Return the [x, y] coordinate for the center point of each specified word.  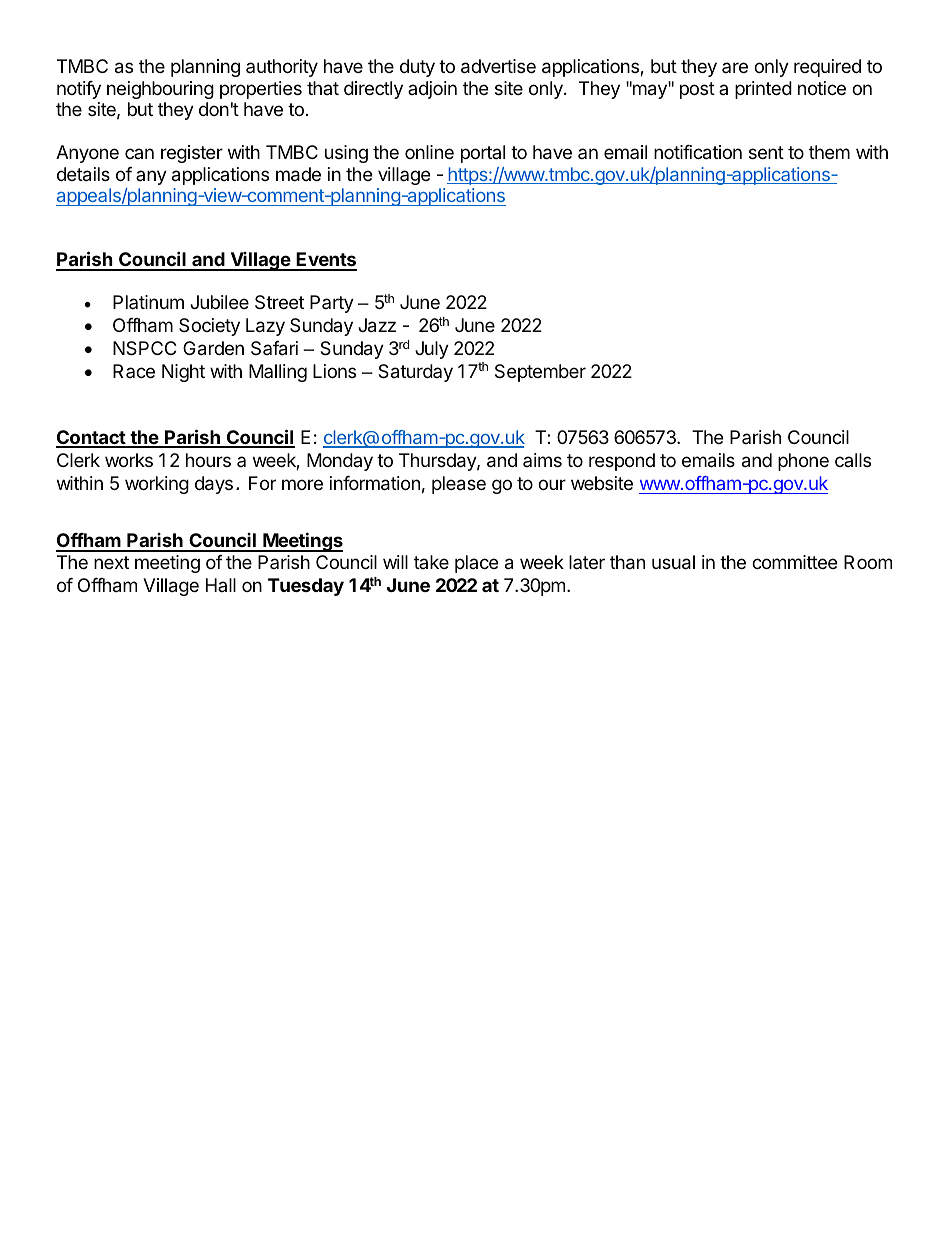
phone [803, 462]
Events [325, 261]
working [157, 485]
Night [183, 373]
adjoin [432, 90]
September [540, 373]
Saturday [415, 373]
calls [853, 460]
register [192, 154]
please [459, 485]
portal [483, 154]
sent [766, 152]
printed [763, 90]
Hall [221, 585]
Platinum [148, 302]
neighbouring [160, 90]
